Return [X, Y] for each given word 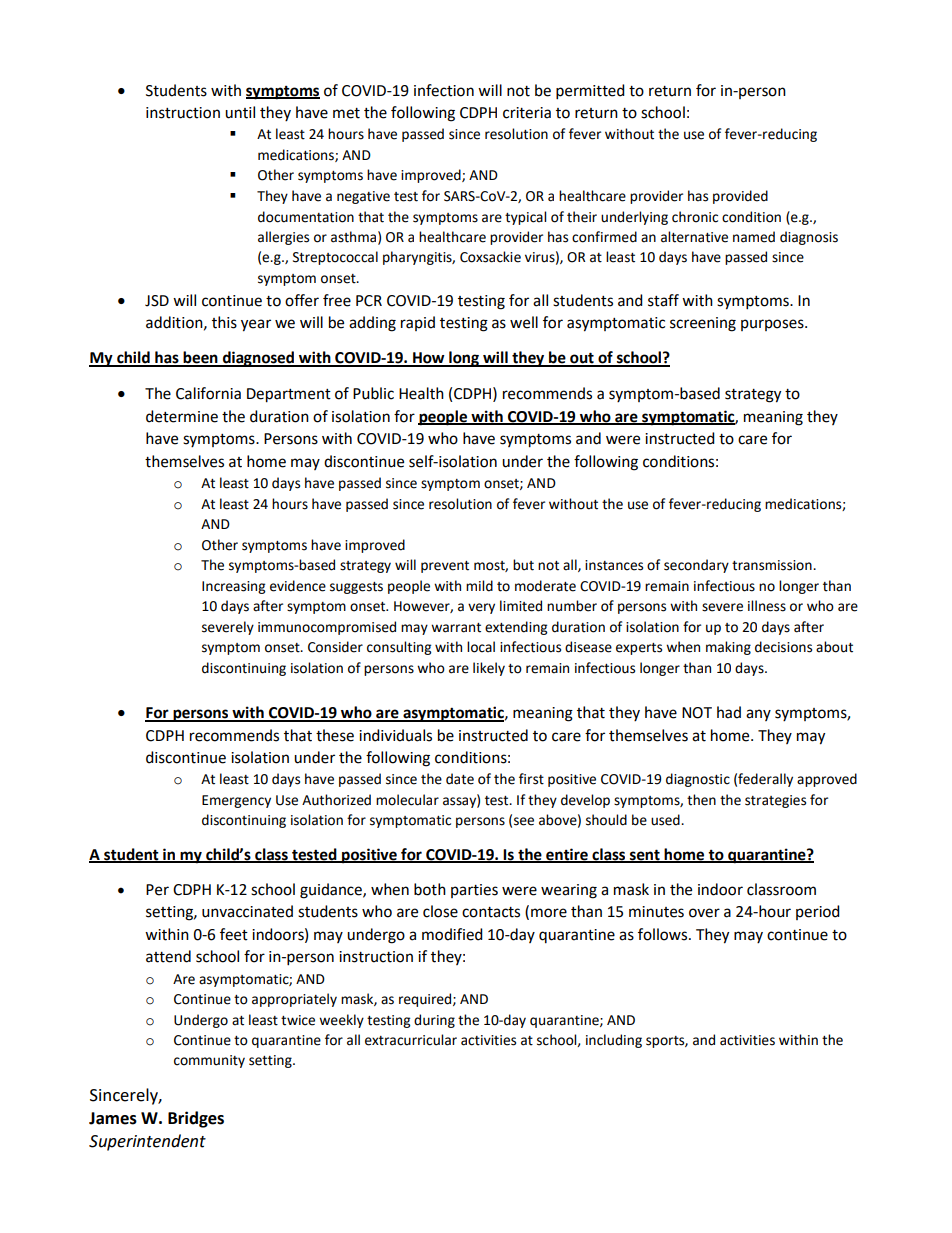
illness [767, 606]
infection [444, 90]
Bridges [196, 1119]
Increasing [233, 587]
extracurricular [411, 1040]
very [481, 608]
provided [740, 197]
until [240, 112]
